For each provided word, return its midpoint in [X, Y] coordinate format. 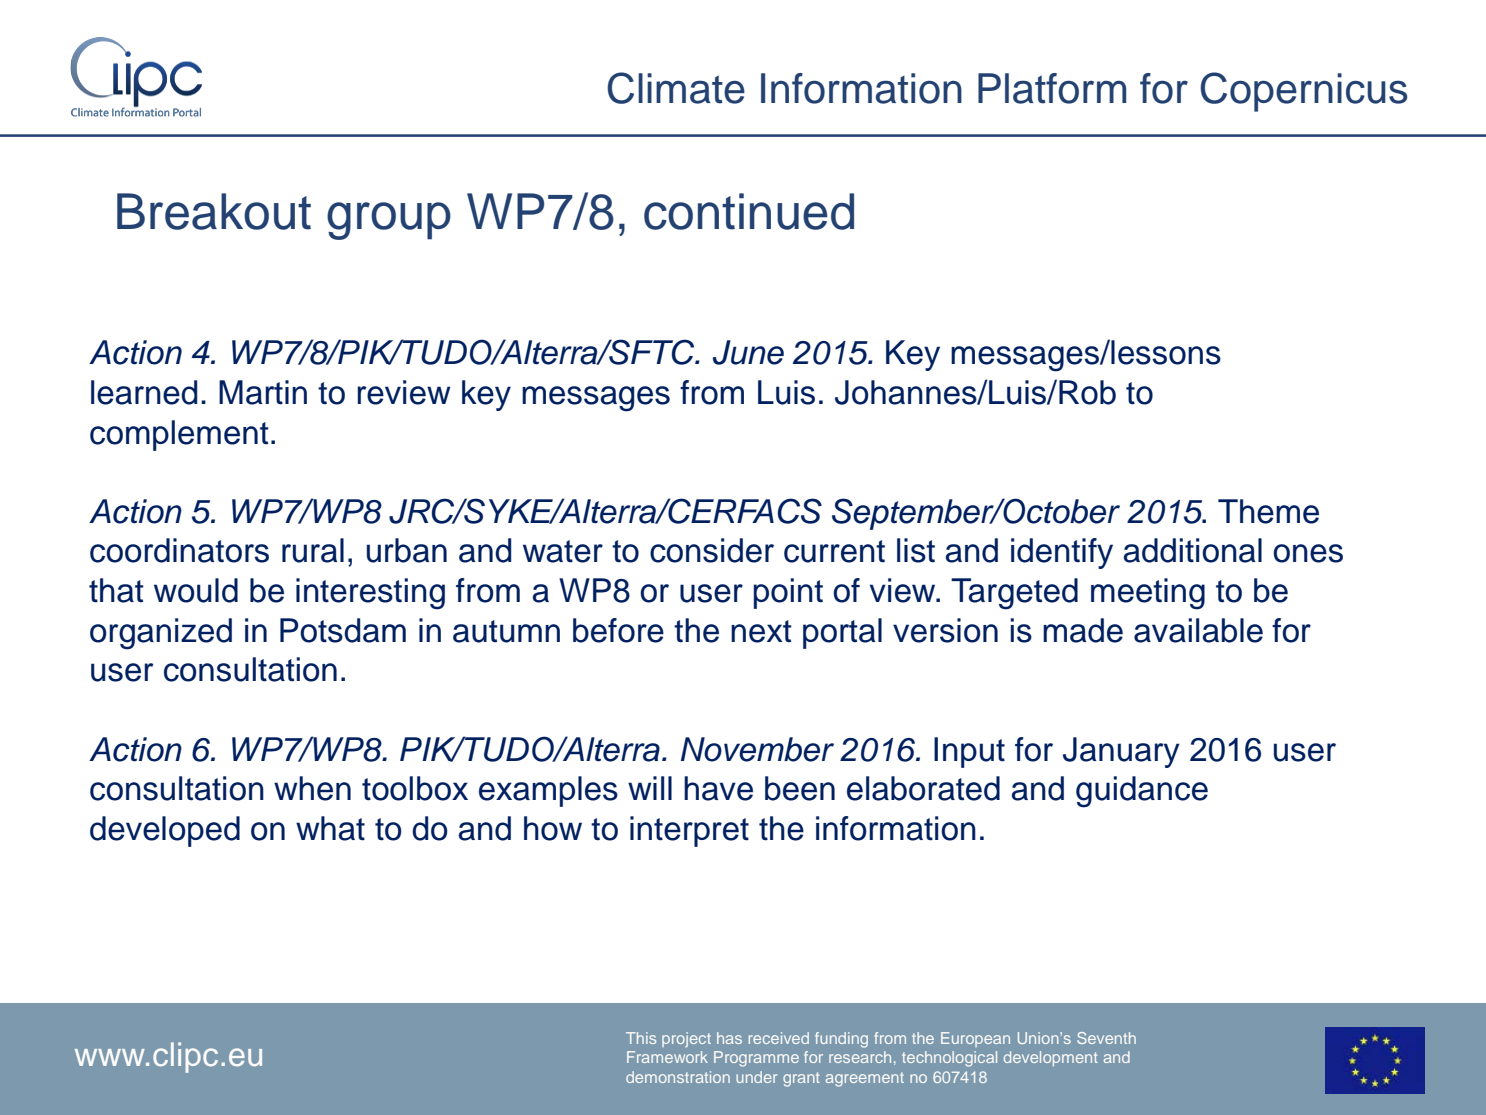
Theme [1268, 511]
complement [179, 435]
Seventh [1106, 1038]
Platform [1052, 88]
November [757, 749]
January [1121, 752]
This [641, 1038]
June [748, 352]
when [312, 788]
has [729, 1038]
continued [749, 211]
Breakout [214, 211]
